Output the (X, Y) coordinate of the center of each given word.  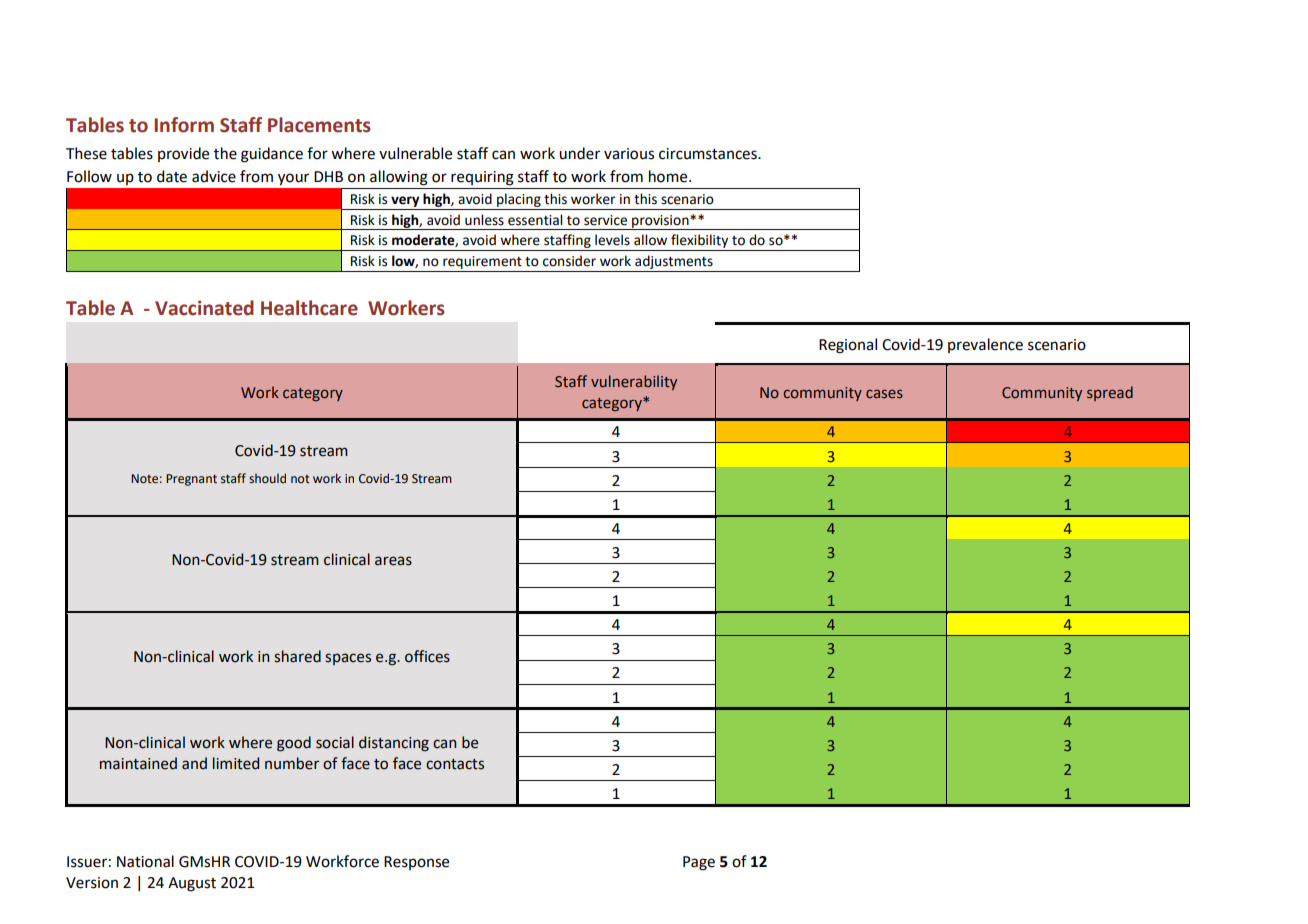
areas (393, 561)
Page (699, 863)
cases (884, 394)
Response (416, 863)
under (579, 153)
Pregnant (191, 480)
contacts (455, 764)
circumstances (709, 154)
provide (183, 154)
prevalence (985, 345)
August (192, 884)
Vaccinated (204, 308)
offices (427, 656)
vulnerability (634, 382)
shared (297, 656)
